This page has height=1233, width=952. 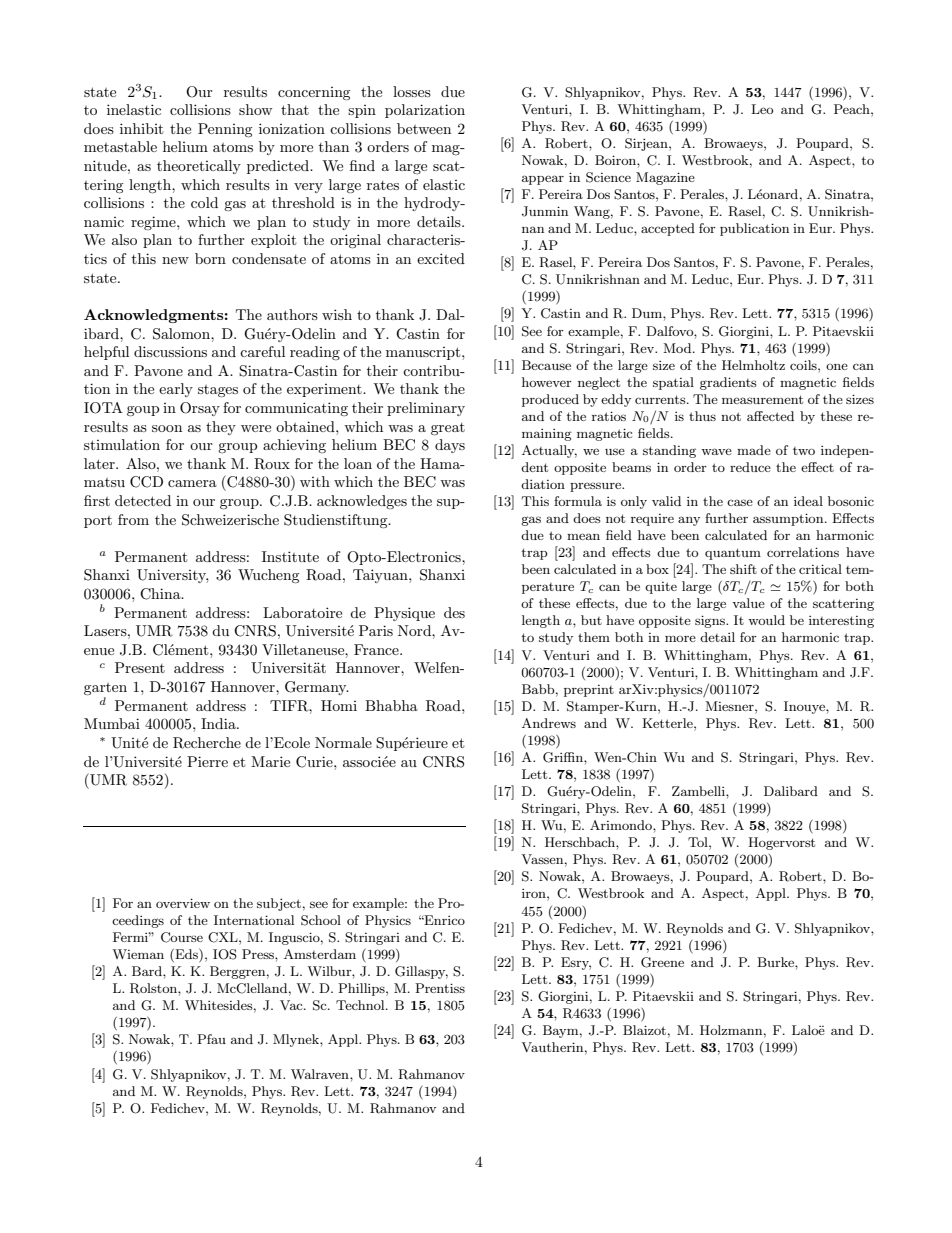 What do you see at coordinates (762, 109) in the page?
I see `Leo` at bounding box center [762, 109].
